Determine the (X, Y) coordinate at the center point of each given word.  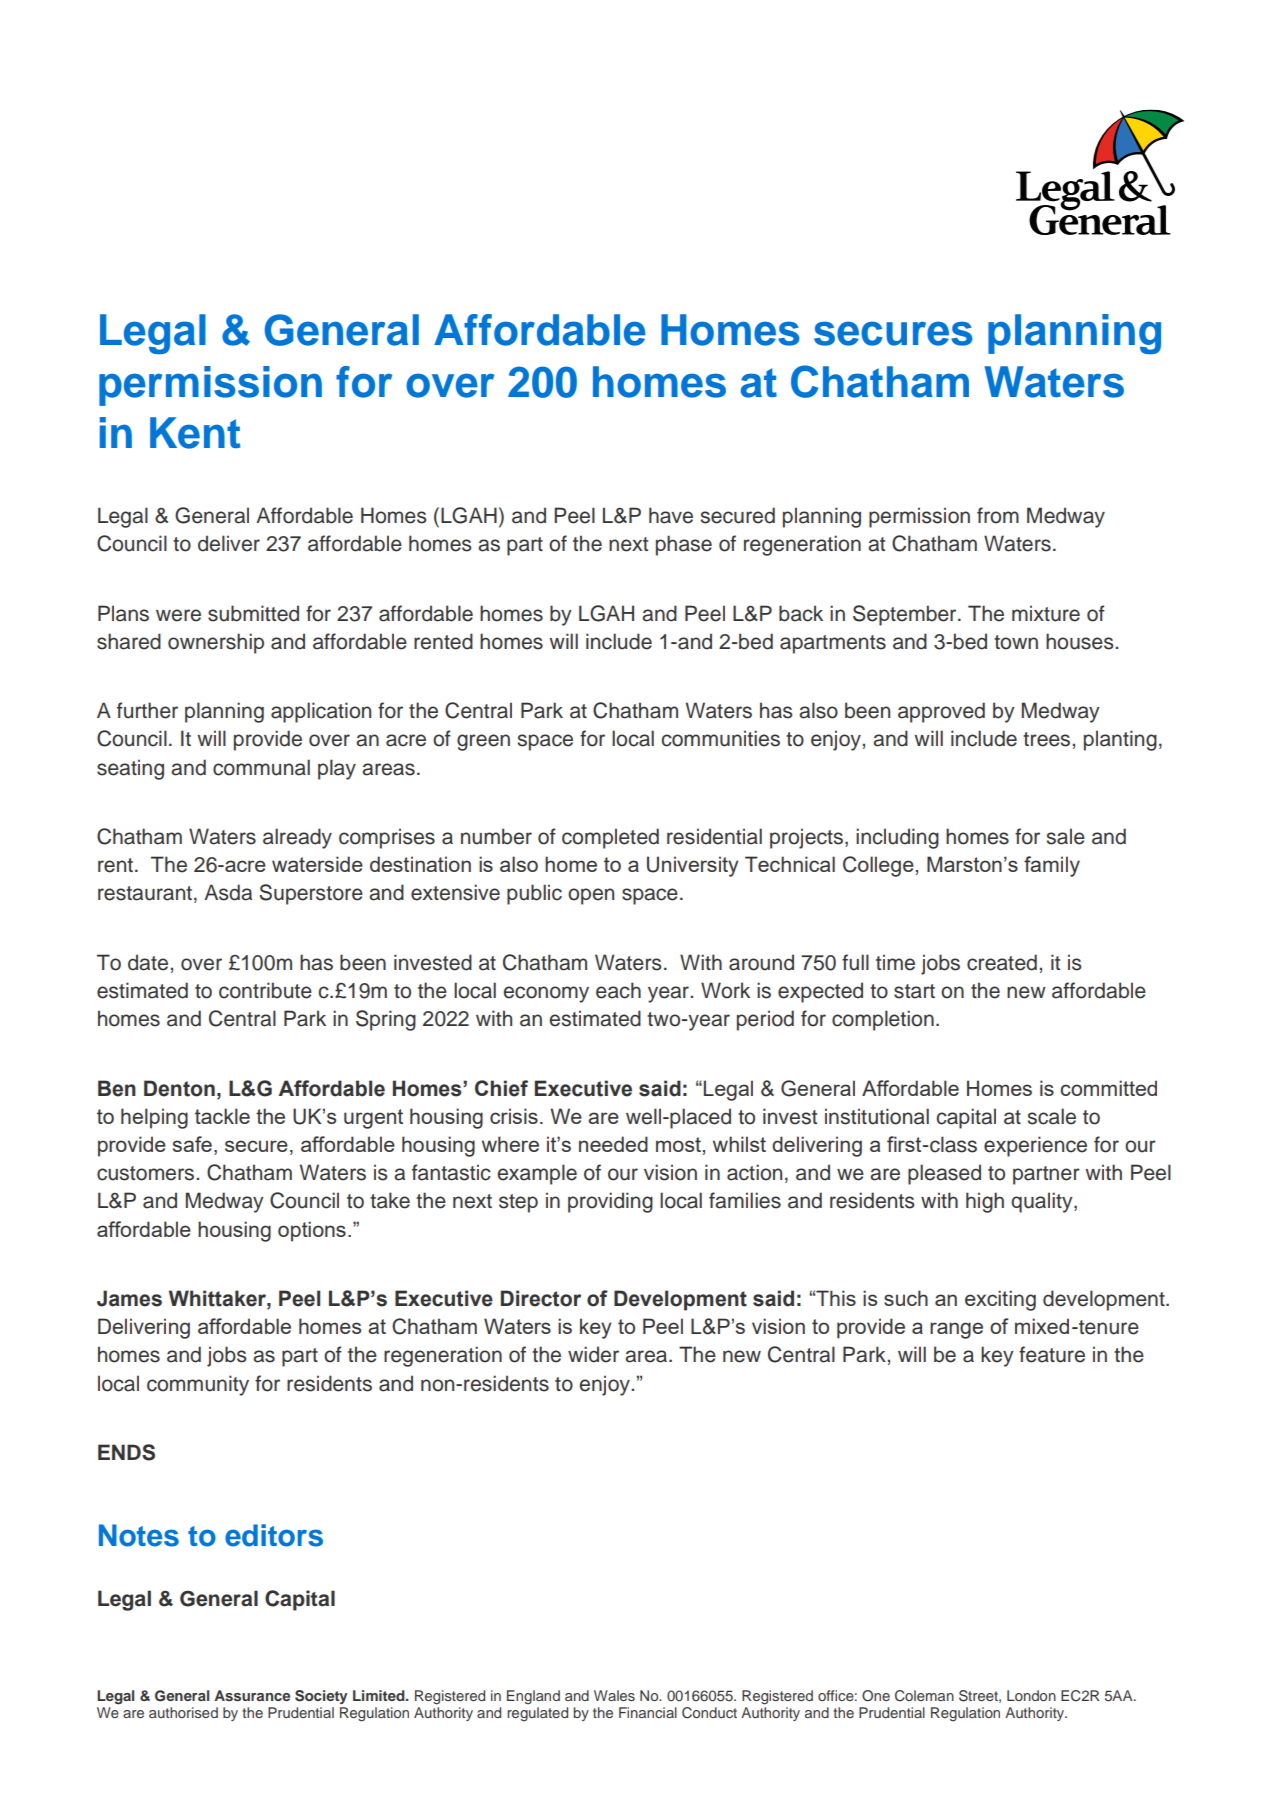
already (297, 838)
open (591, 896)
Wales (614, 1695)
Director (541, 1298)
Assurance (252, 1695)
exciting (1000, 1300)
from (998, 515)
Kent (195, 433)
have (671, 515)
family (1052, 866)
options (312, 1231)
